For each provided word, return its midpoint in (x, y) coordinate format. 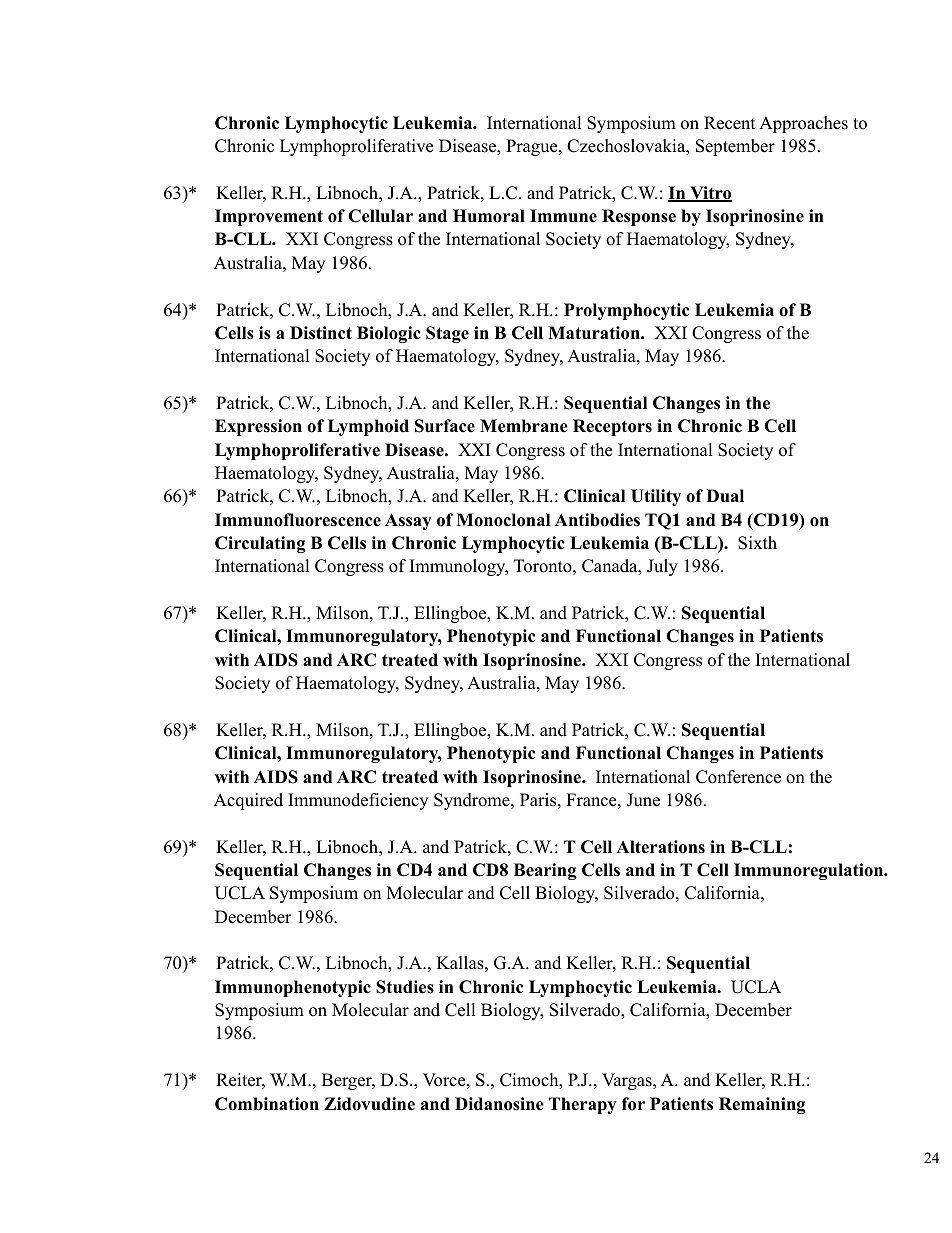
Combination (267, 1104)
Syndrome (473, 801)
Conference (738, 777)
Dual (725, 496)
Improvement (269, 217)
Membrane (524, 426)
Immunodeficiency (358, 801)
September (735, 147)
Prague (533, 147)
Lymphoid (368, 427)
